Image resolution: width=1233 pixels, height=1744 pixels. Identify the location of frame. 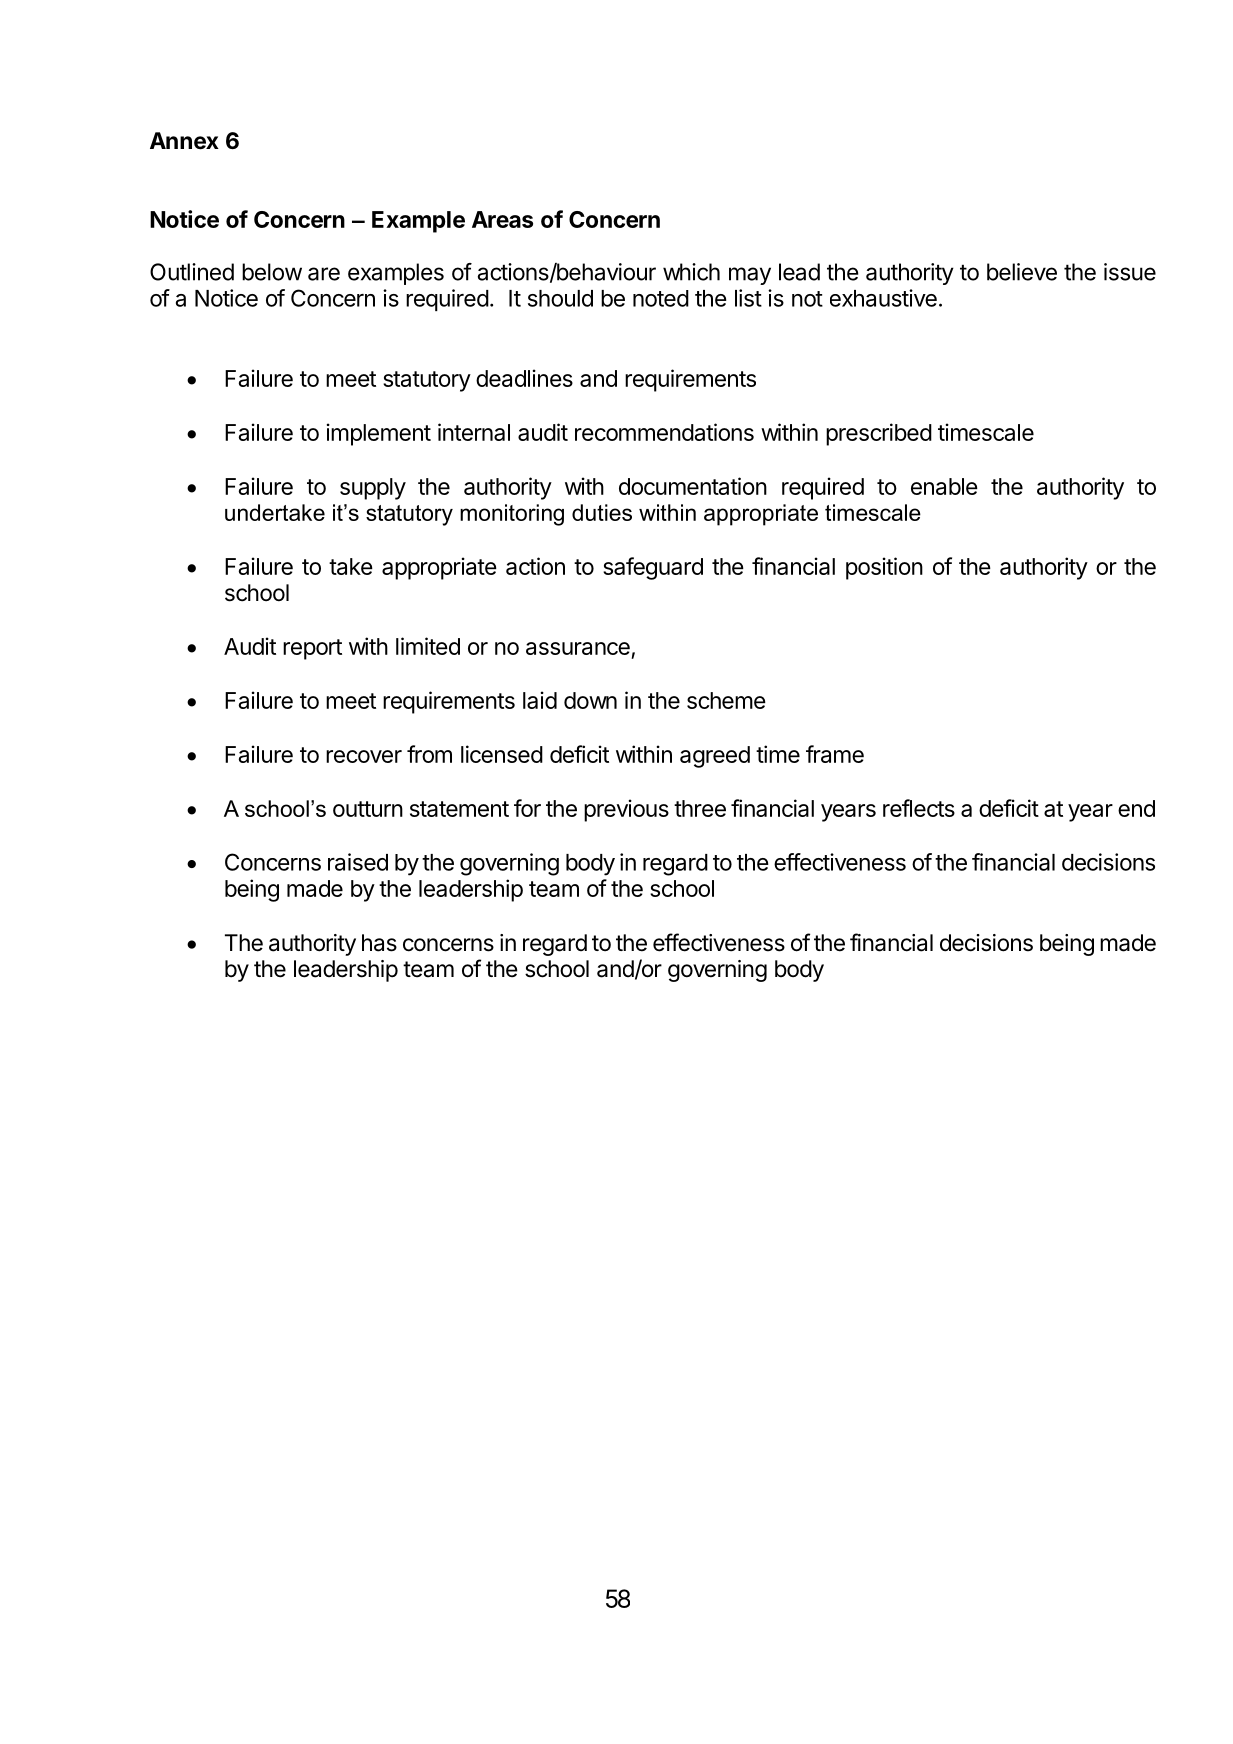
(835, 754).
